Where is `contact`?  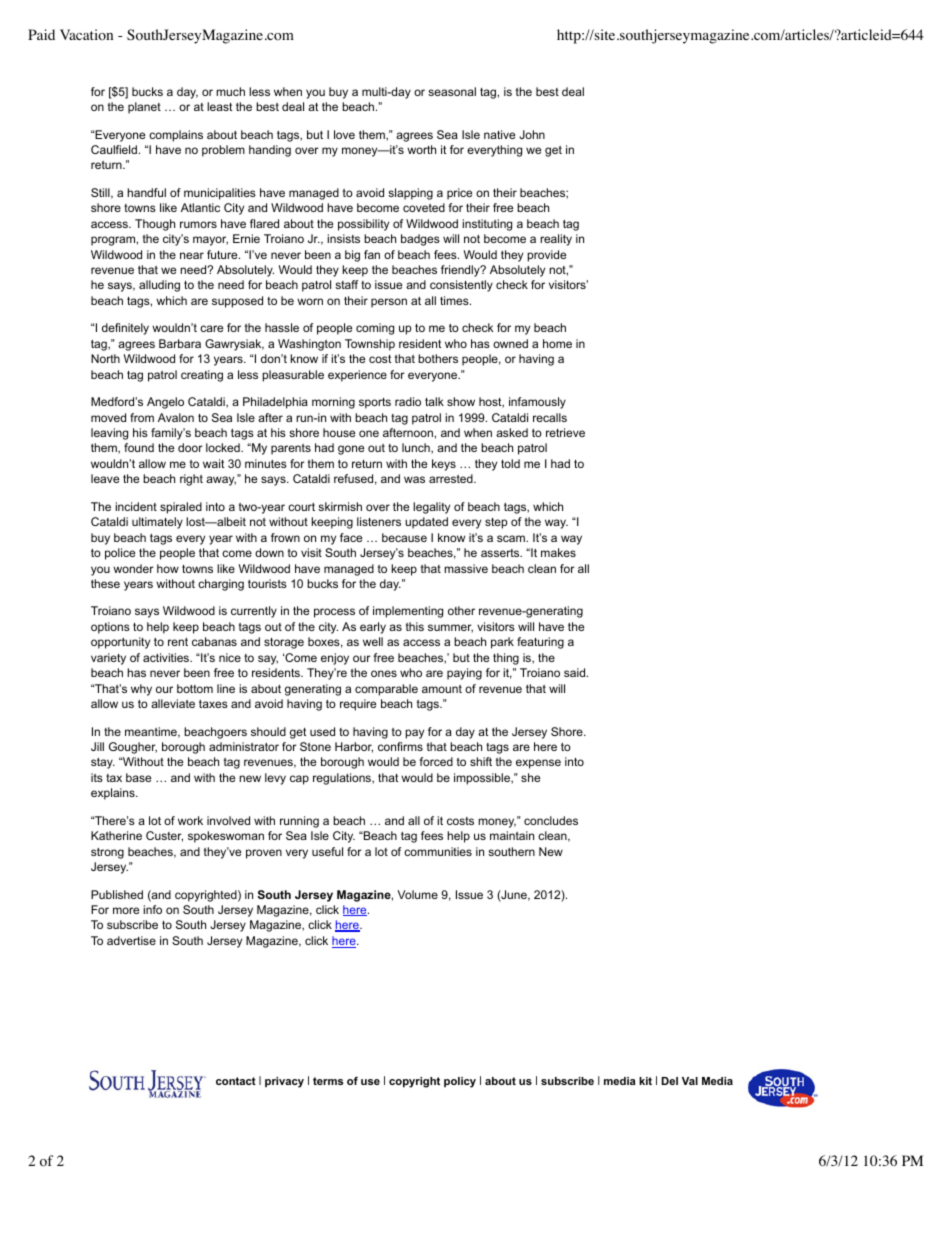 contact is located at coordinates (236, 1081).
